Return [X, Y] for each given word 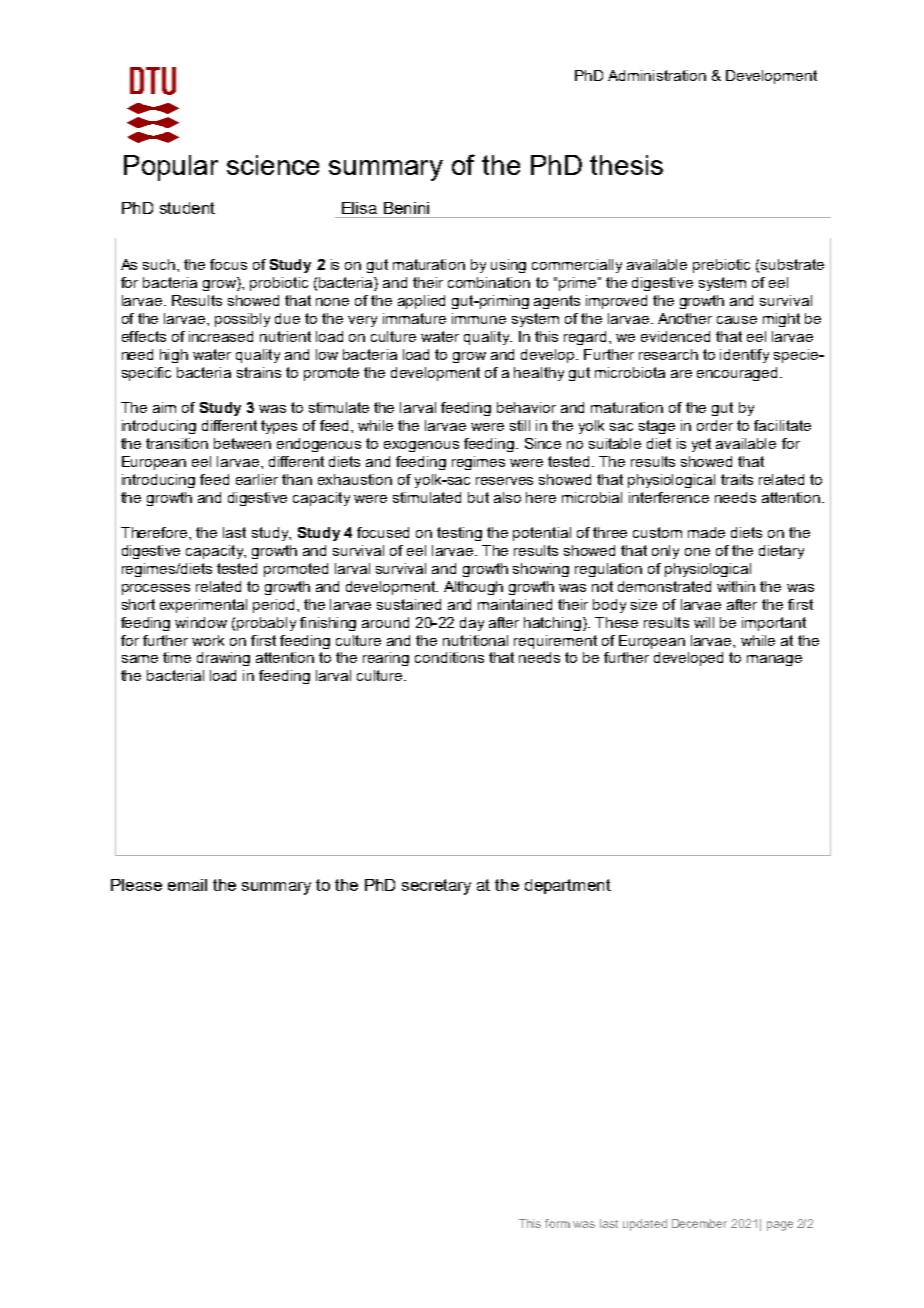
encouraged [737, 374]
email [187, 885]
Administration [657, 75]
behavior [526, 407]
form [557, 1223]
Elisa [359, 208]
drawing [223, 659]
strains [259, 372]
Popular [171, 168]
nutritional [475, 640]
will [704, 622]
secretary [436, 887]
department [568, 886]
